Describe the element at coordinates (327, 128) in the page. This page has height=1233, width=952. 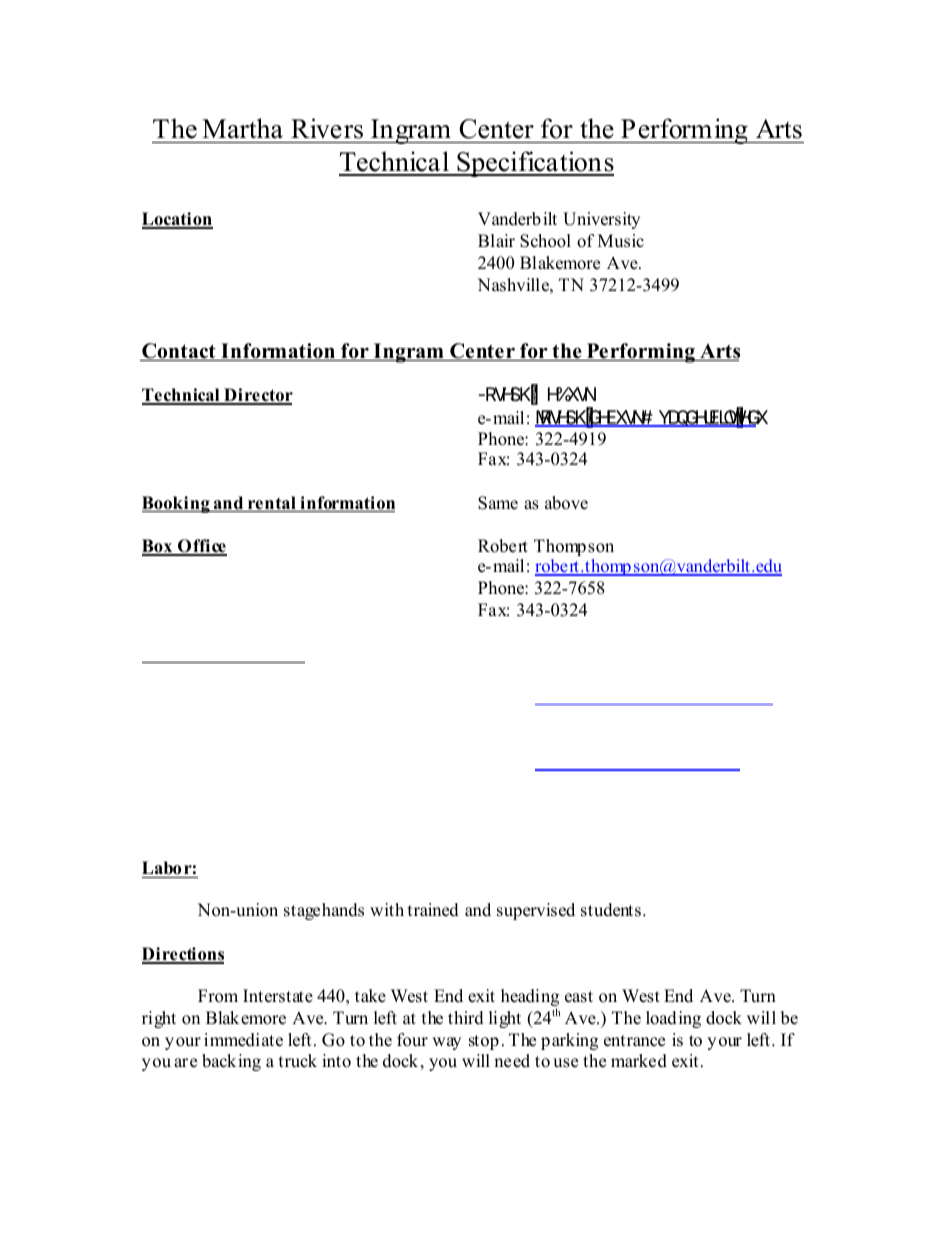
I see `Rivers` at that location.
